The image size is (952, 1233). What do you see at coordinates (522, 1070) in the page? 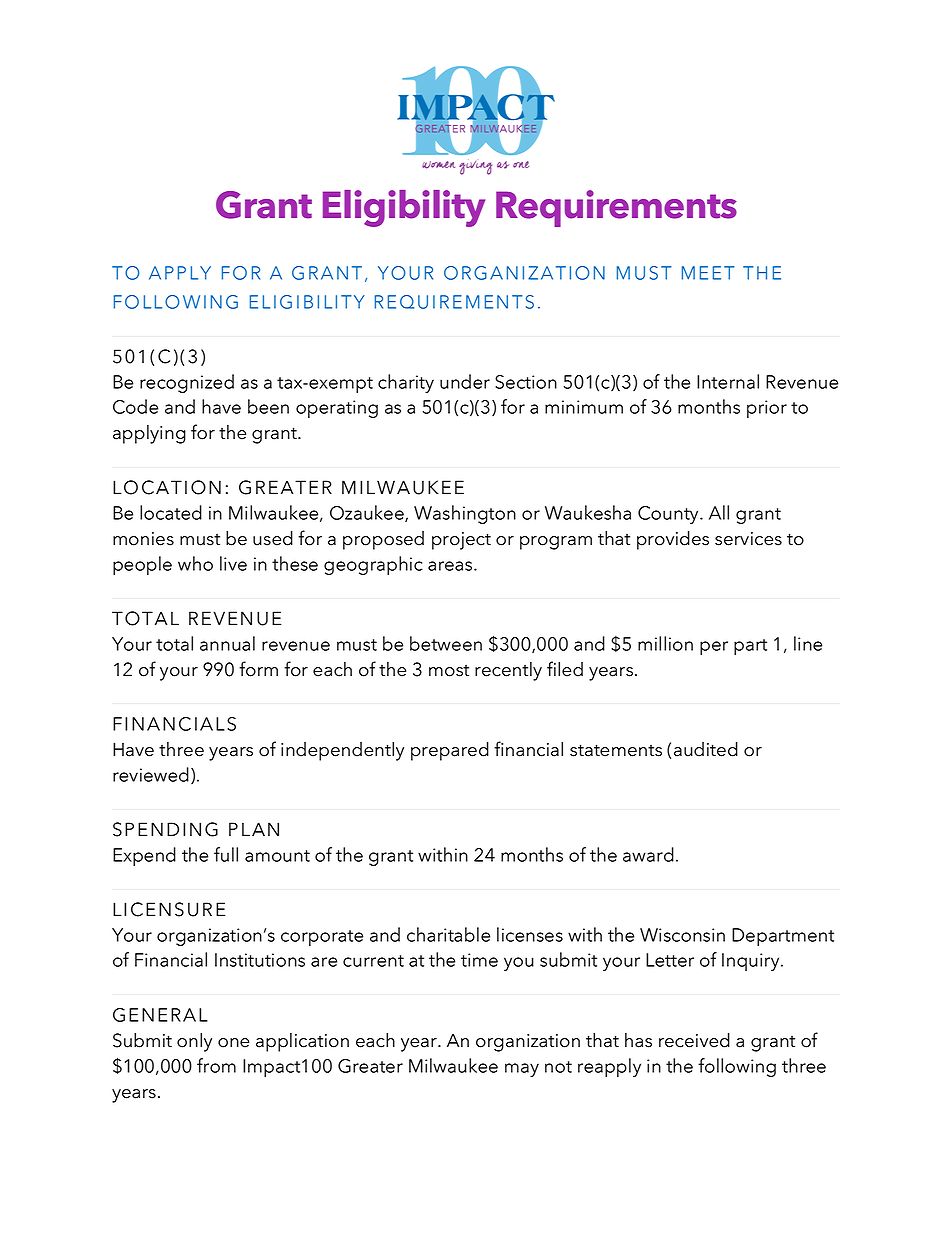
I see `may` at bounding box center [522, 1070].
